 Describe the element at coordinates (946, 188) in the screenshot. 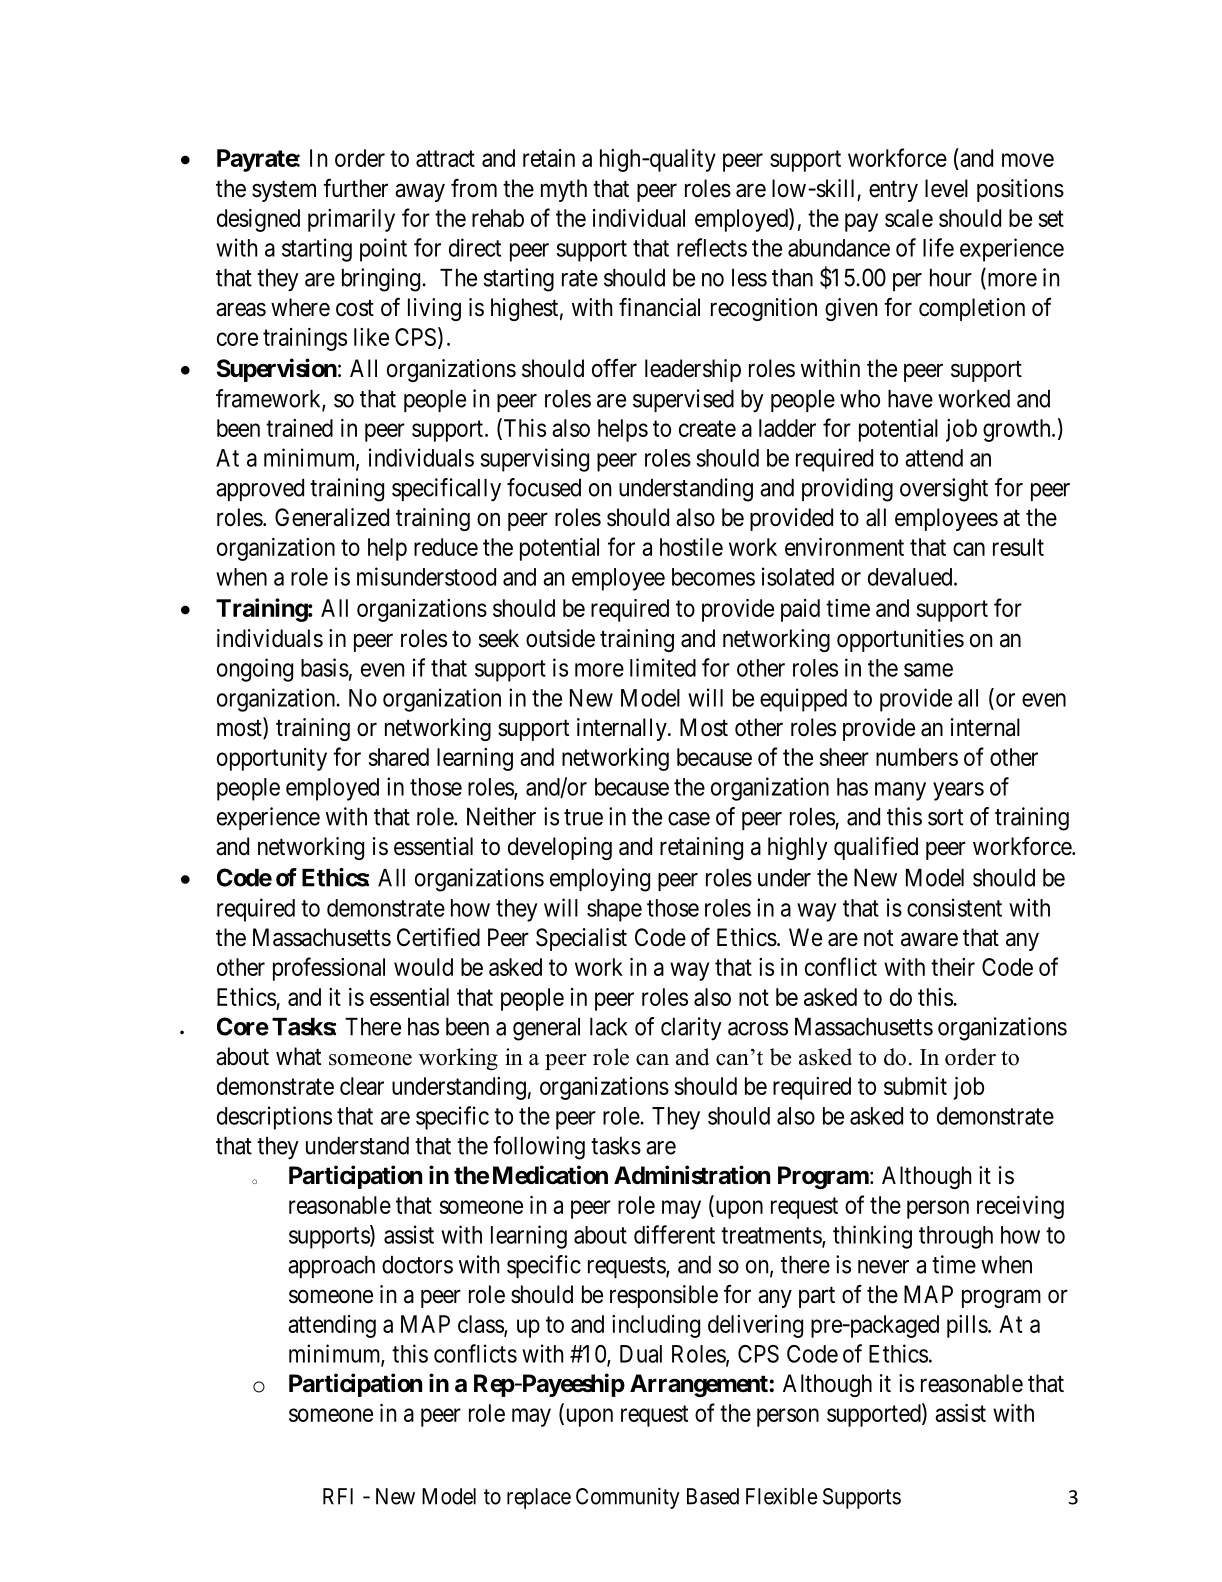

I see `level` at that location.
